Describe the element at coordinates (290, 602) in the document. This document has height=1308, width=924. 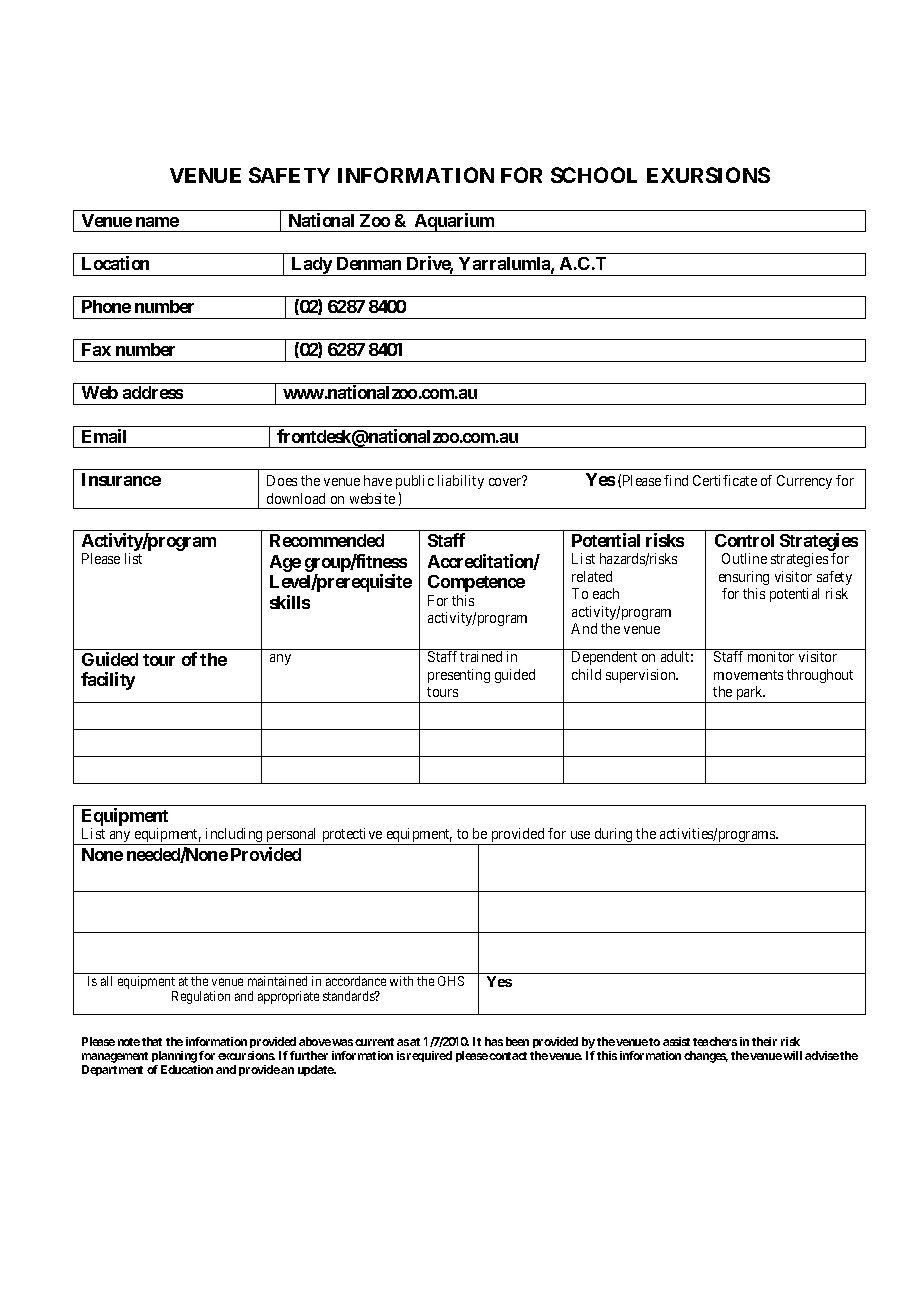
I see `skills` at that location.
